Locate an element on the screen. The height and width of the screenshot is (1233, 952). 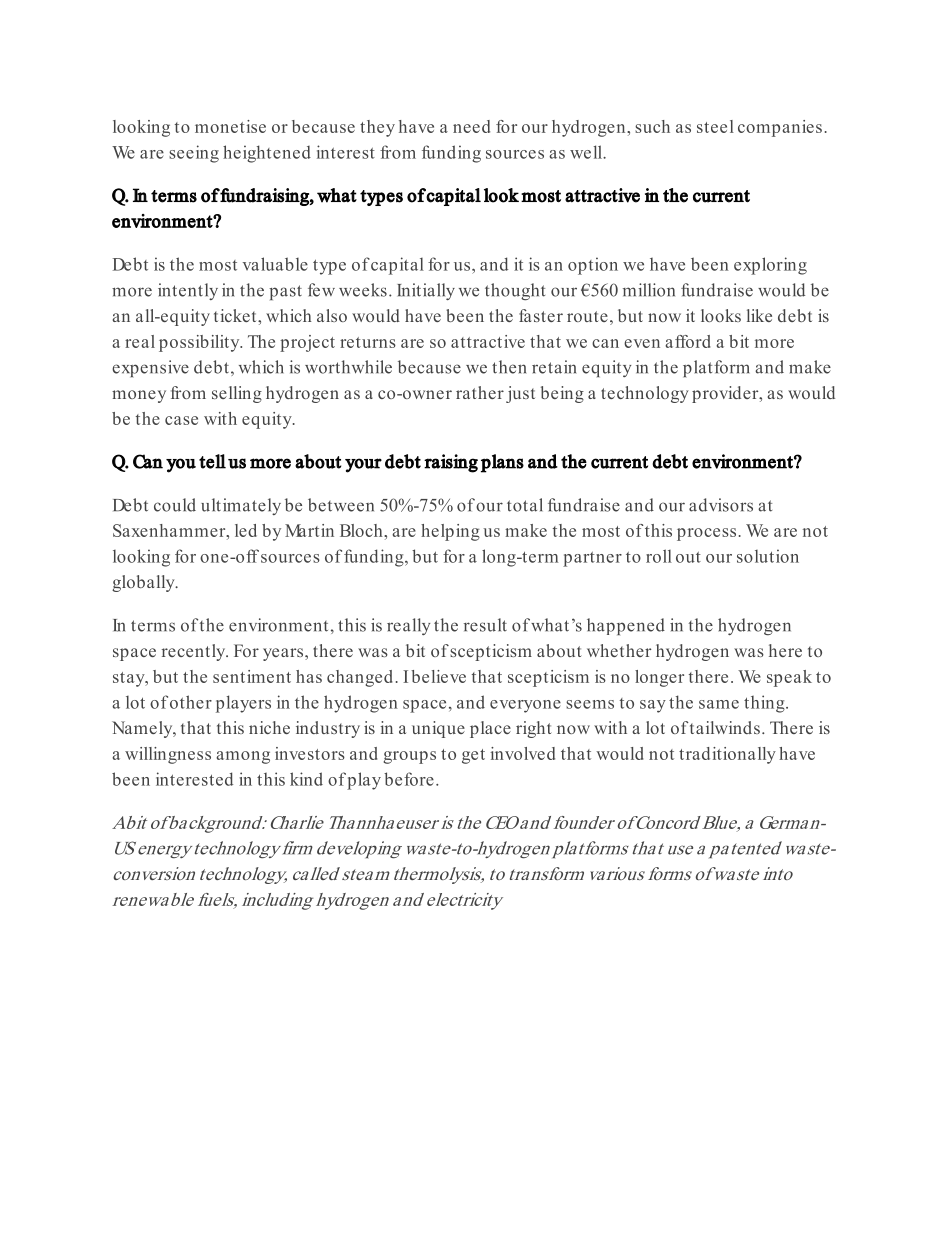
need is located at coordinates (471, 126).
